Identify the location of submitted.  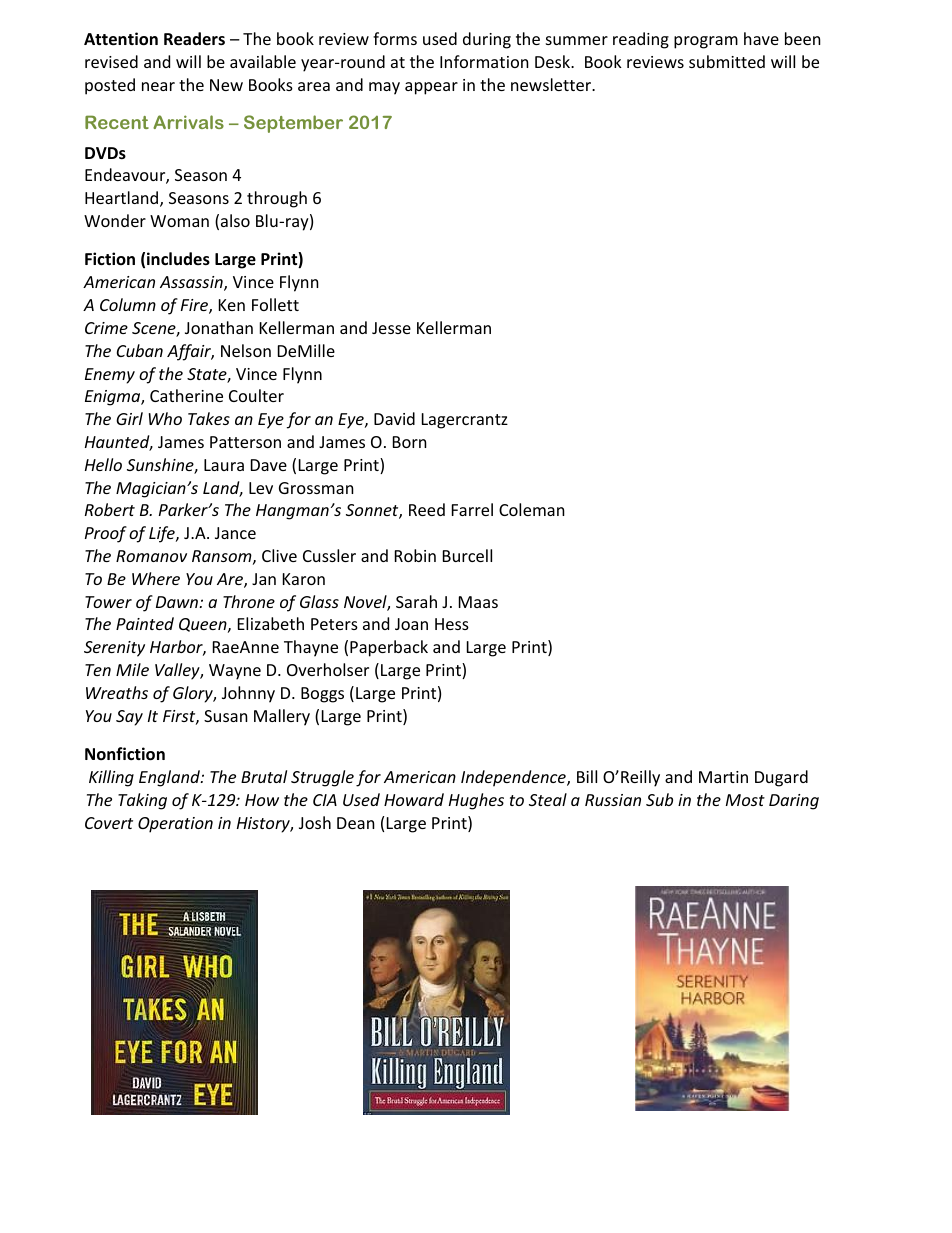
(727, 61).
